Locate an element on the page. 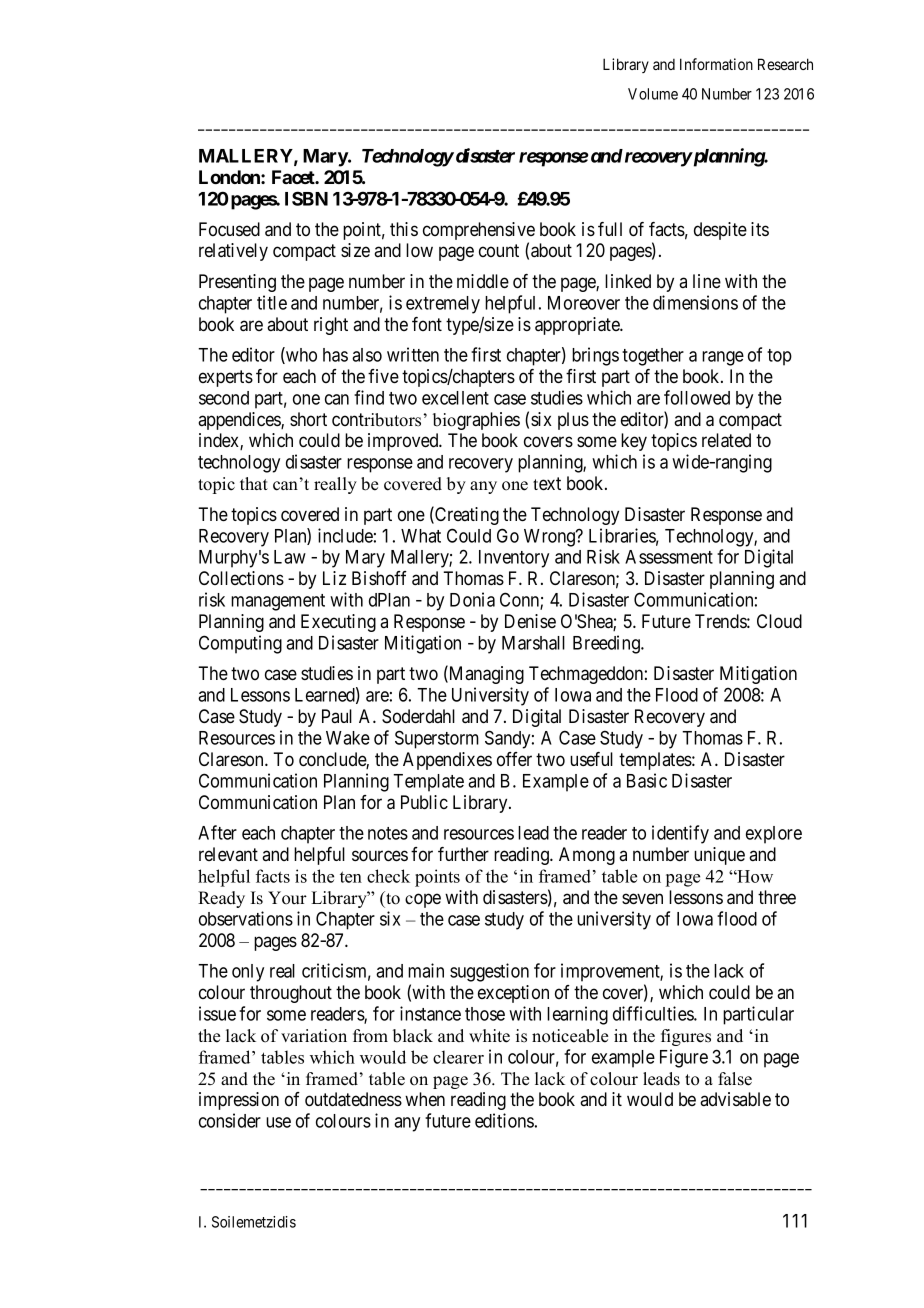 The height and width of the page is (1308, 924). middle is located at coordinates (483, 281).
